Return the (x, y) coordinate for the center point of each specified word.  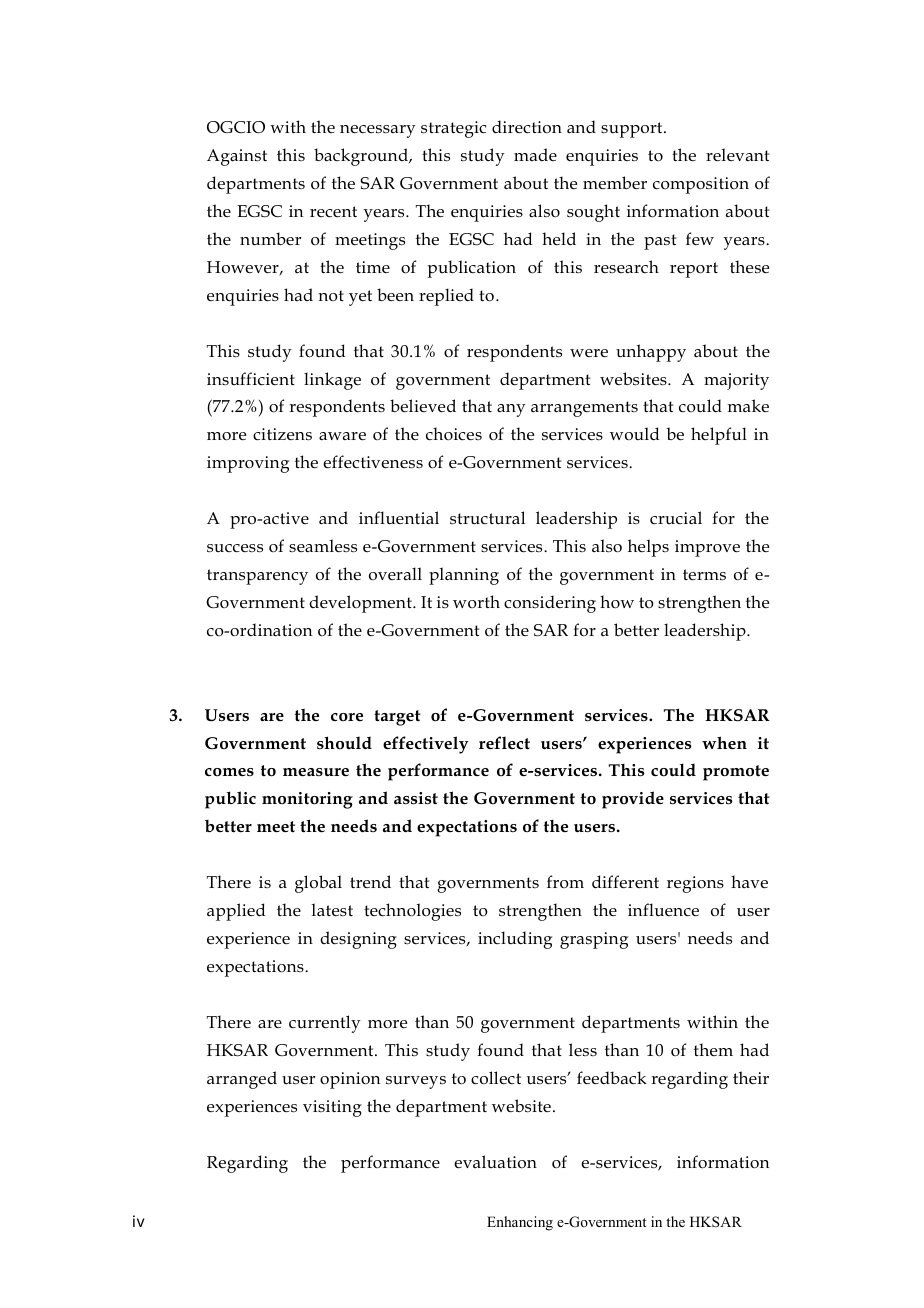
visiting (332, 1108)
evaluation (495, 1162)
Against (237, 157)
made (535, 154)
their (751, 1077)
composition (701, 185)
